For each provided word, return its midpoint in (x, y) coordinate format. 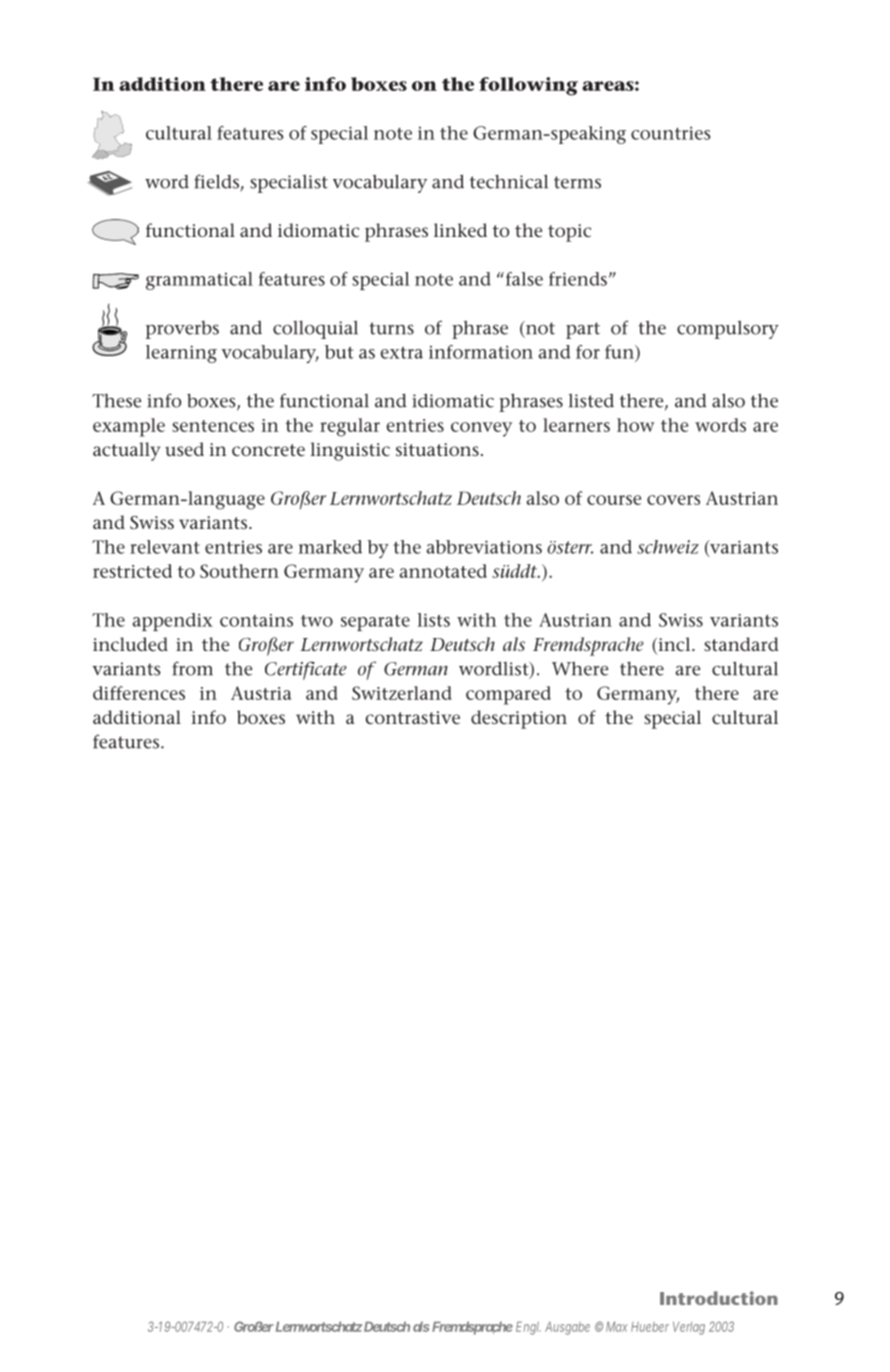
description (519, 719)
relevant (165, 547)
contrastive (412, 717)
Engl (528, 1328)
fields (217, 182)
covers (673, 500)
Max (617, 1326)
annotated (443, 571)
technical (509, 181)
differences (139, 693)
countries (670, 133)
